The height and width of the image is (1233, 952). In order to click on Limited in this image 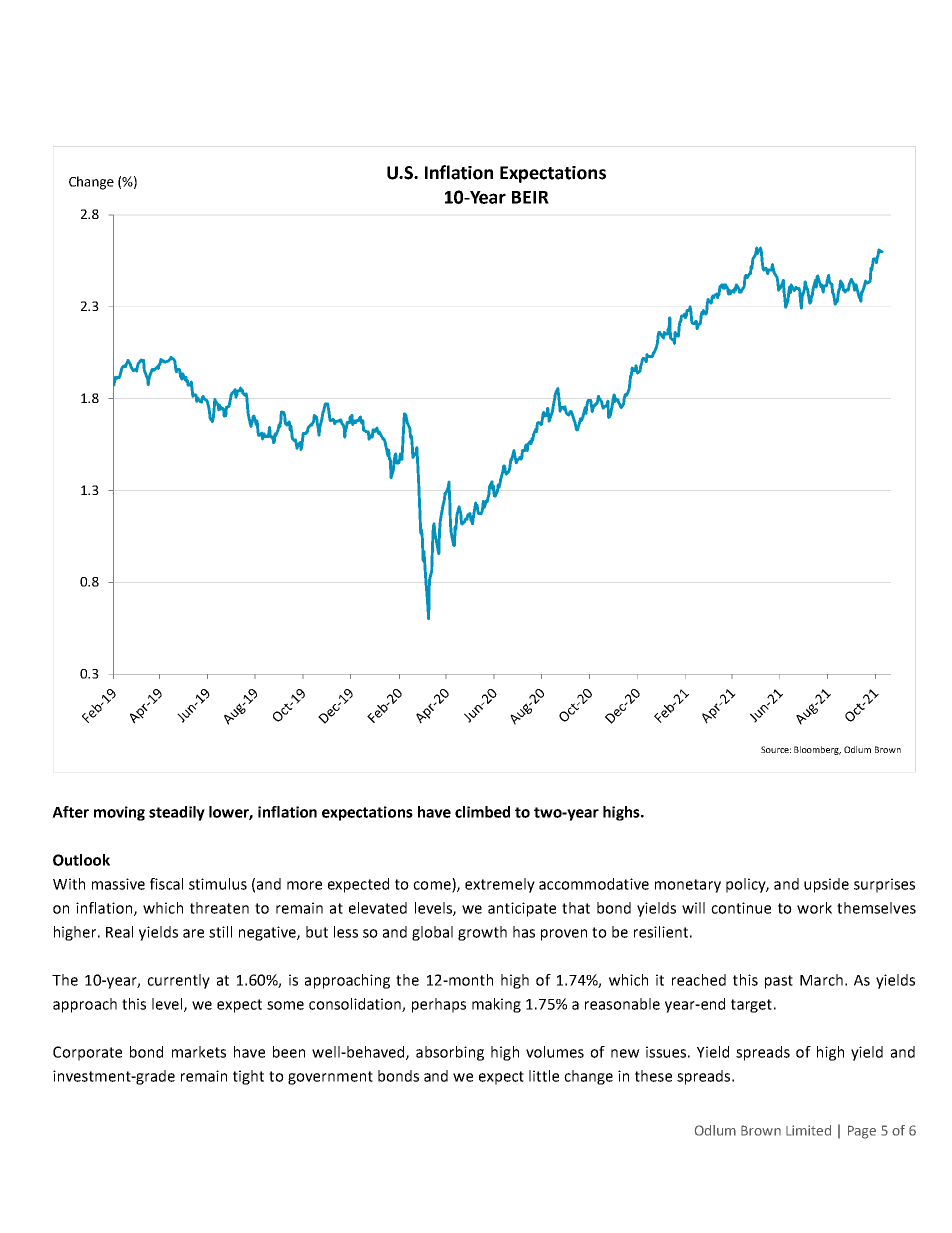, I will do `click(808, 1130)`.
